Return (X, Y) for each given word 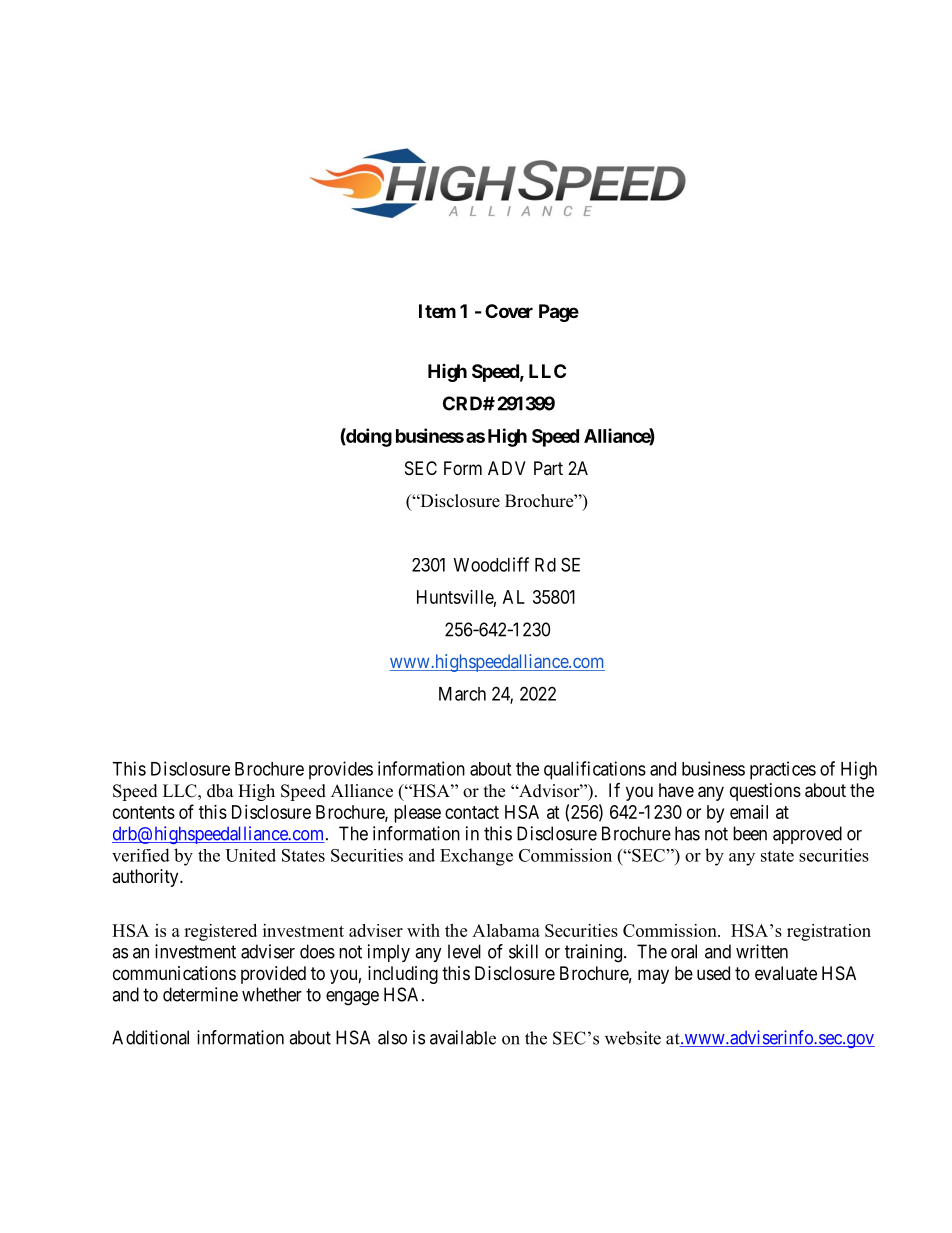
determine (200, 994)
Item (437, 311)
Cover (509, 311)
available (463, 1037)
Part (548, 468)
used (713, 973)
